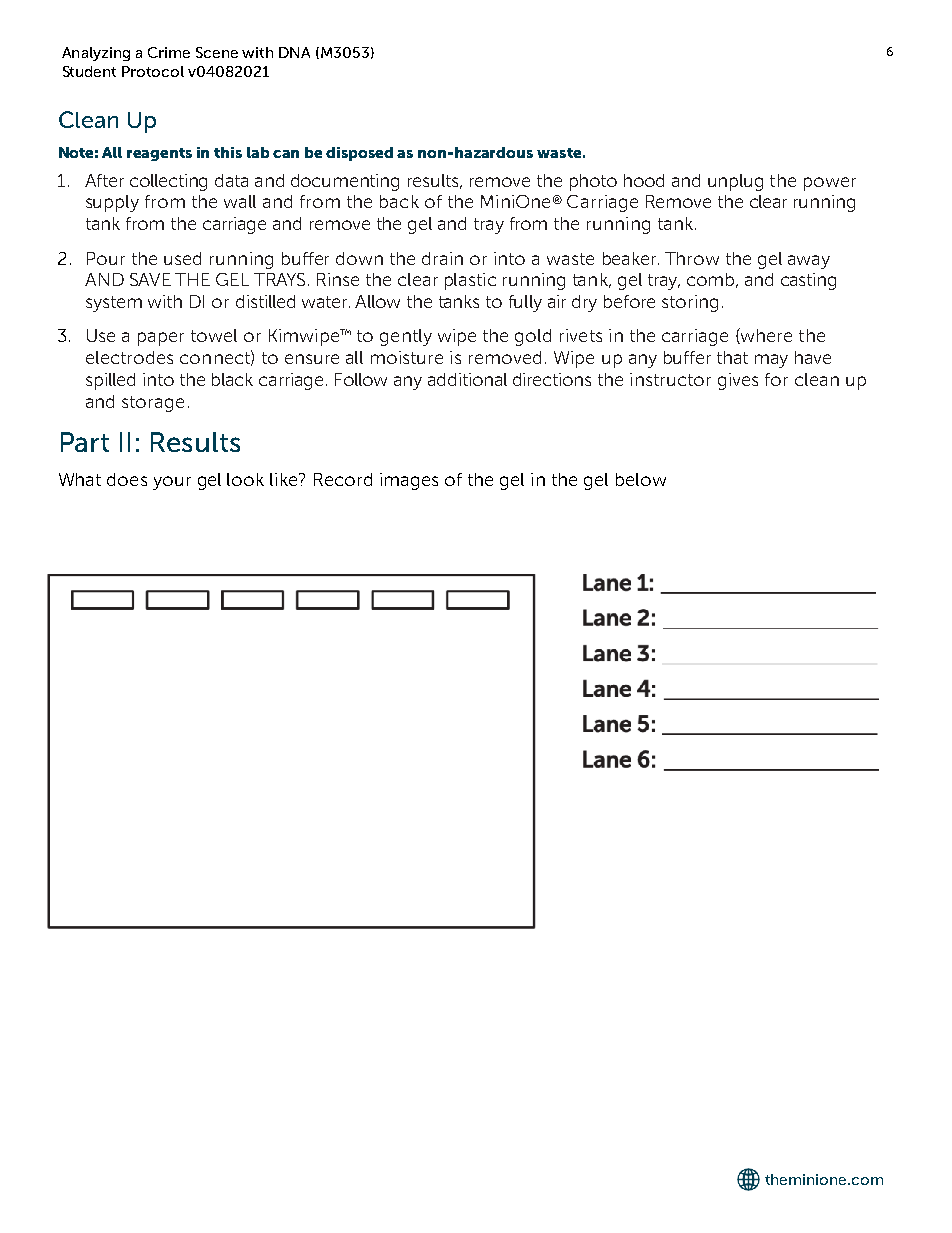  Describe the element at coordinates (159, 154) in the page. I see `reagents` at that location.
